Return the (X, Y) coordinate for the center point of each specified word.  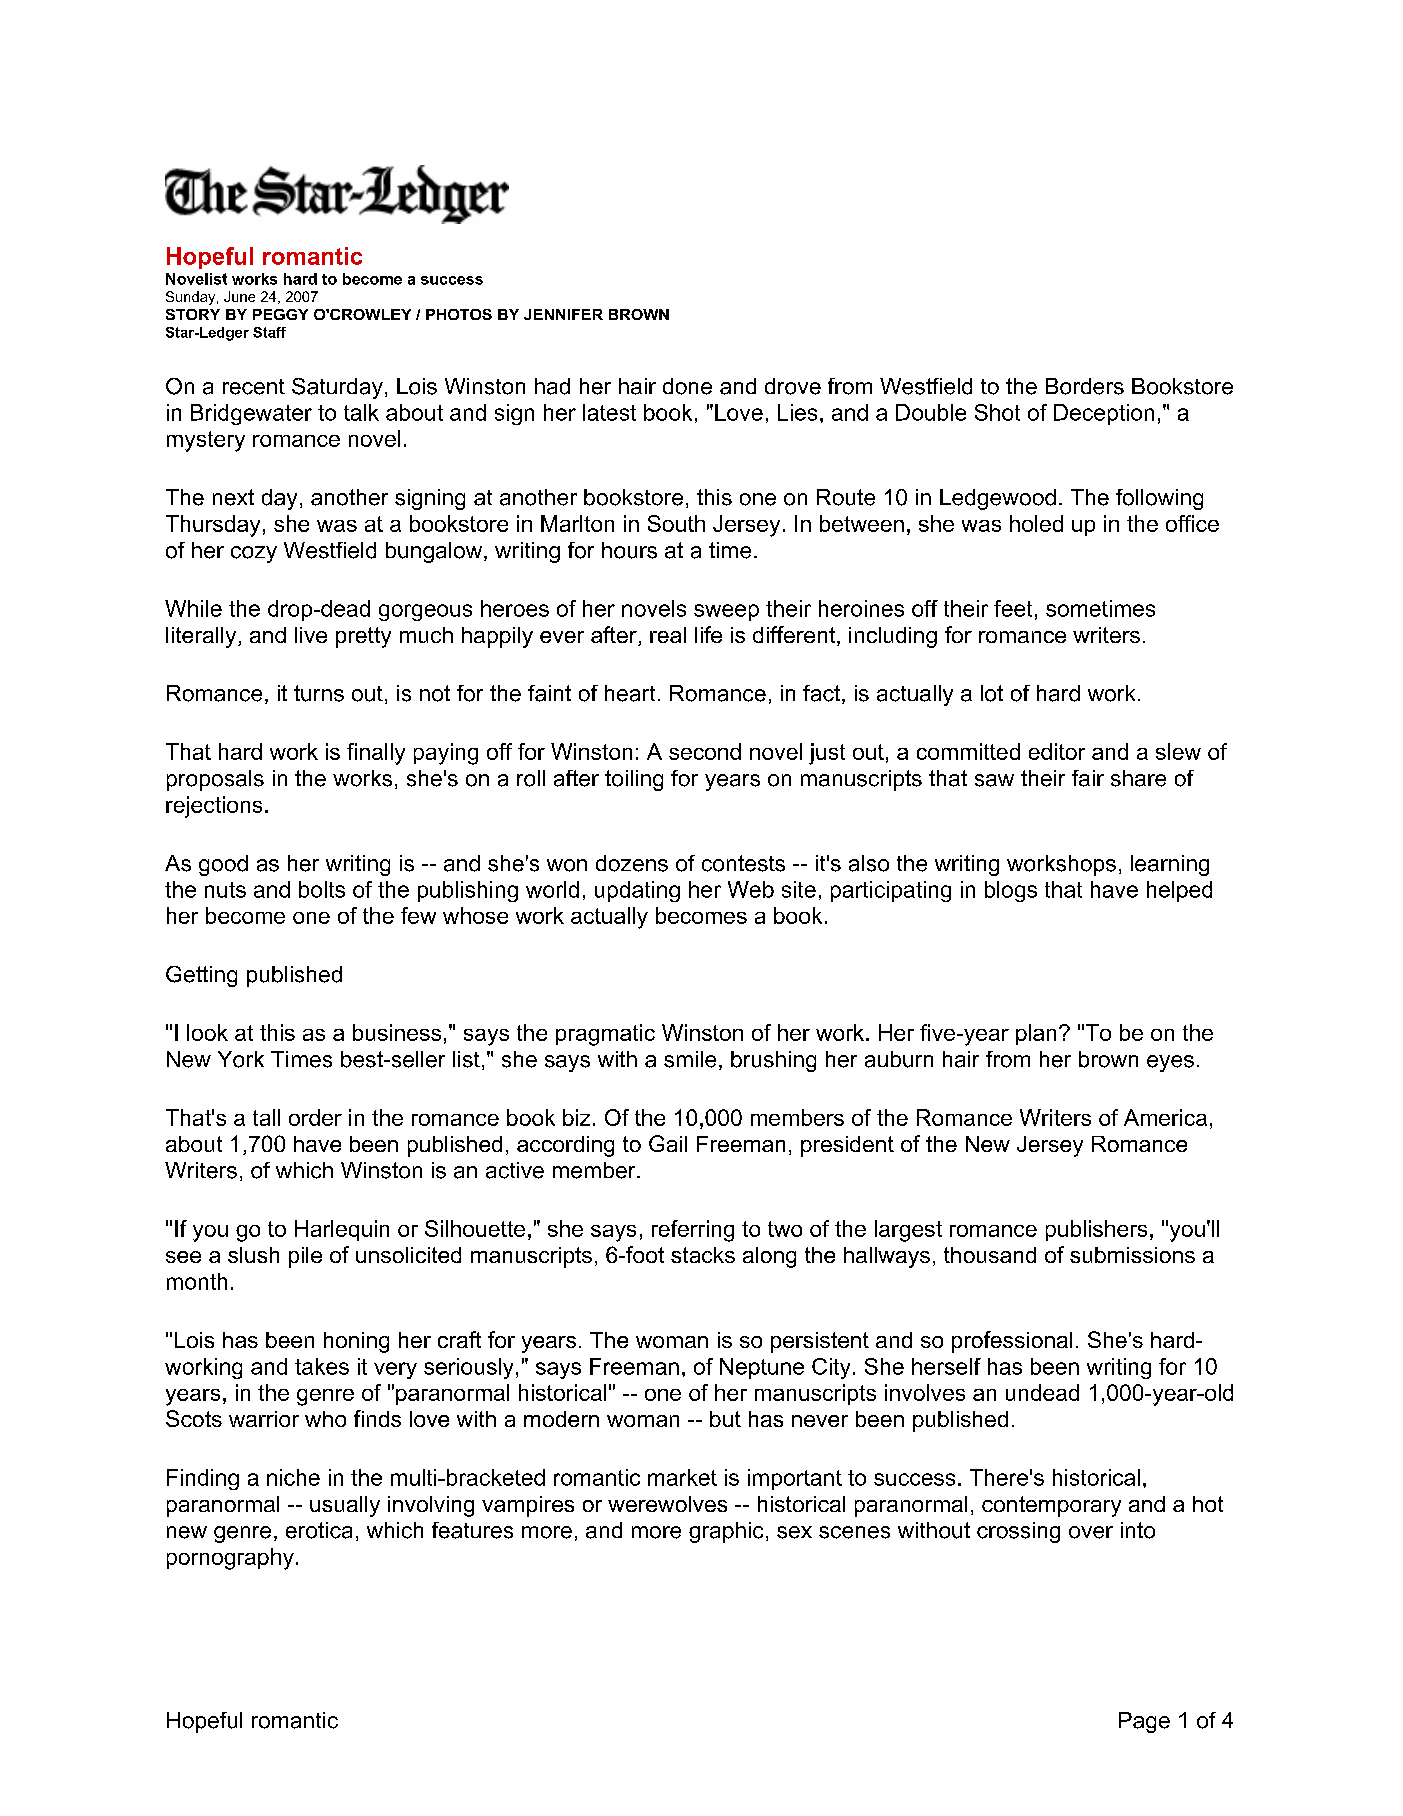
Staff (269, 332)
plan (1036, 1034)
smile (690, 1059)
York (241, 1059)
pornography (230, 1559)
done (687, 386)
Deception (1104, 414)
